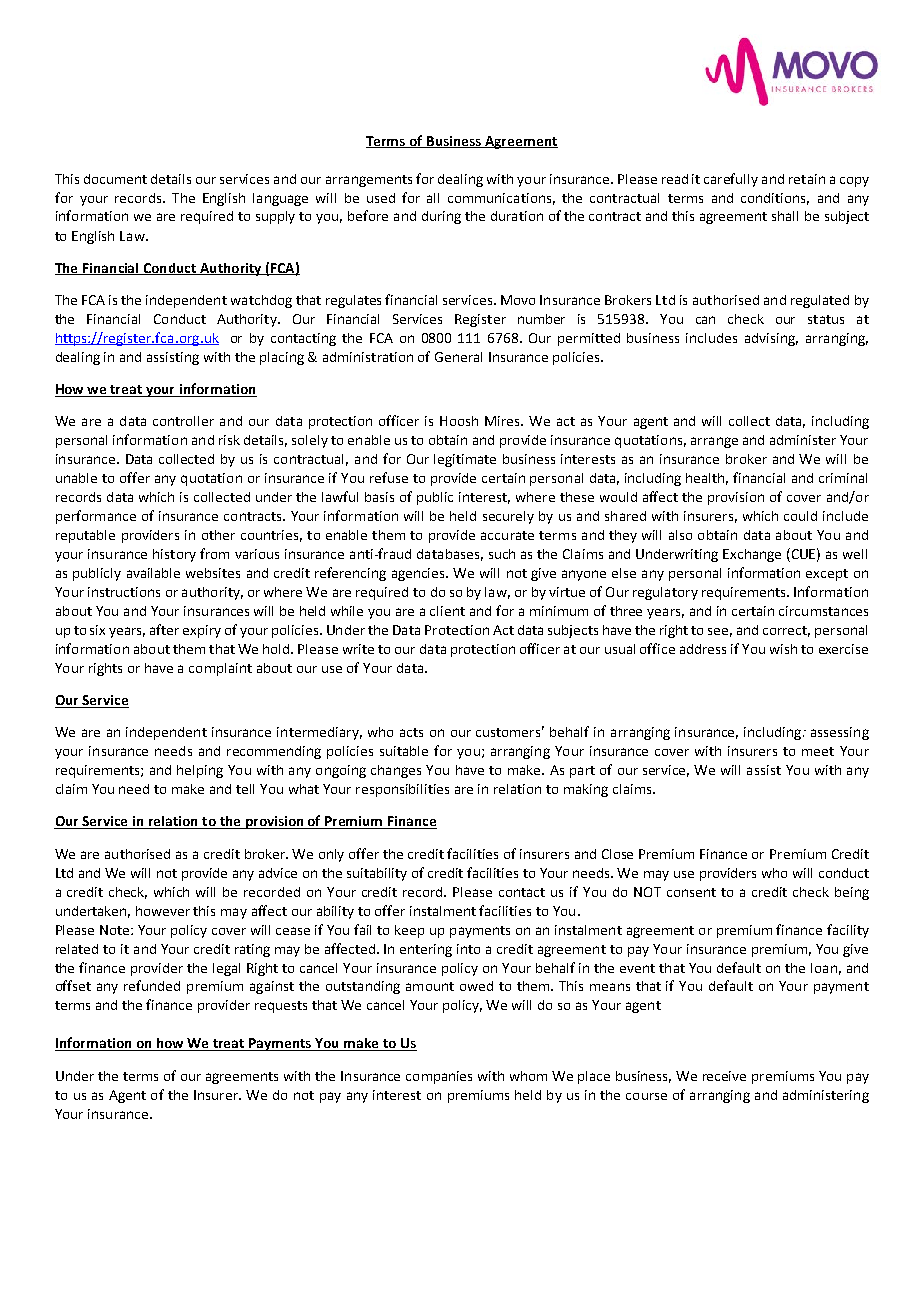 The image size is (924, 1308). Describe the element at coordinates (115, 179) in the screenshot. I see `document` at that location.
